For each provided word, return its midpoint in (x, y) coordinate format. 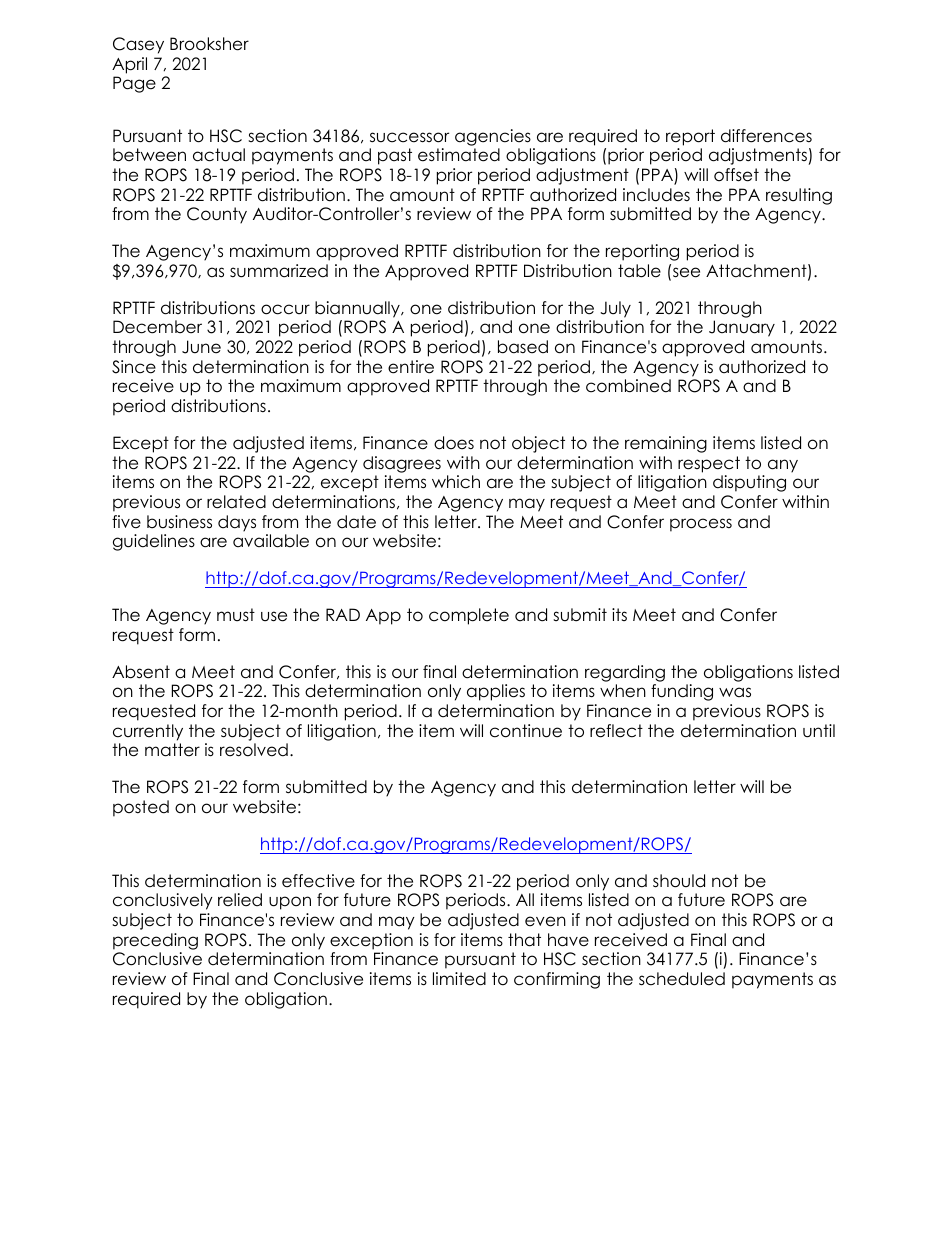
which (456, 482)
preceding (155, 941)
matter (172, 750)
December (157, 327)
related (236, 502)
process (701, 525)
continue (526, 731)
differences (766, 136)
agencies (493, 137)
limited (459, 979)
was (735, 692)
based (523, 347)
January (742, 328)
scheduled (682, 979)
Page (134, 84)
